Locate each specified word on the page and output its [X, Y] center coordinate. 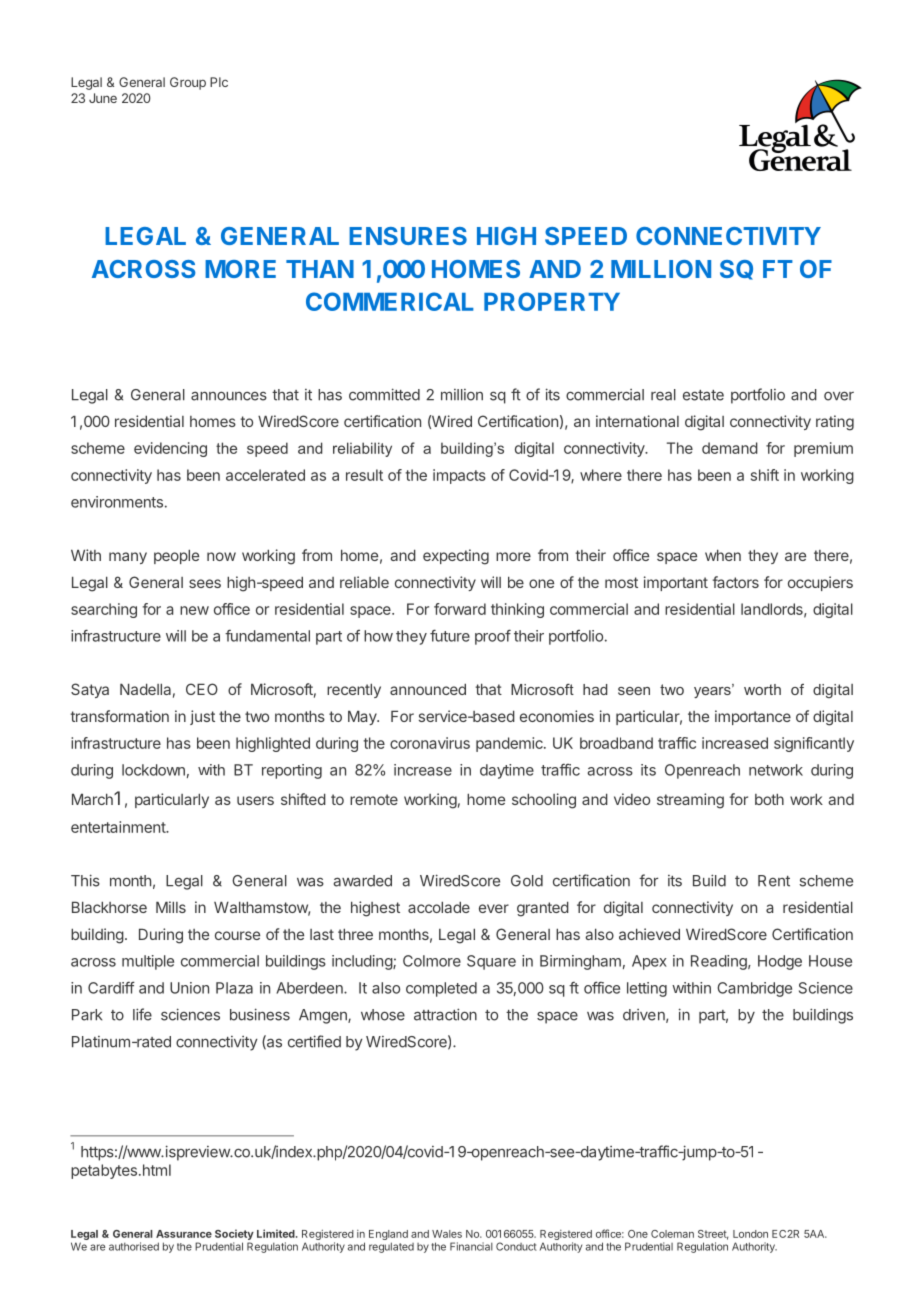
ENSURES [408, 236]
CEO [202, 689]
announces [229, 396]
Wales [447, 1234]
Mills [171, 907]
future [450, 635]
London [750, 1234]
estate [703, 395]
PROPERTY [552, 301]
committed [384, 394]
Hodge [780, 962]
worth [762, 689]
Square [491, 962]
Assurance [184, 1234]
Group [188, 83]
